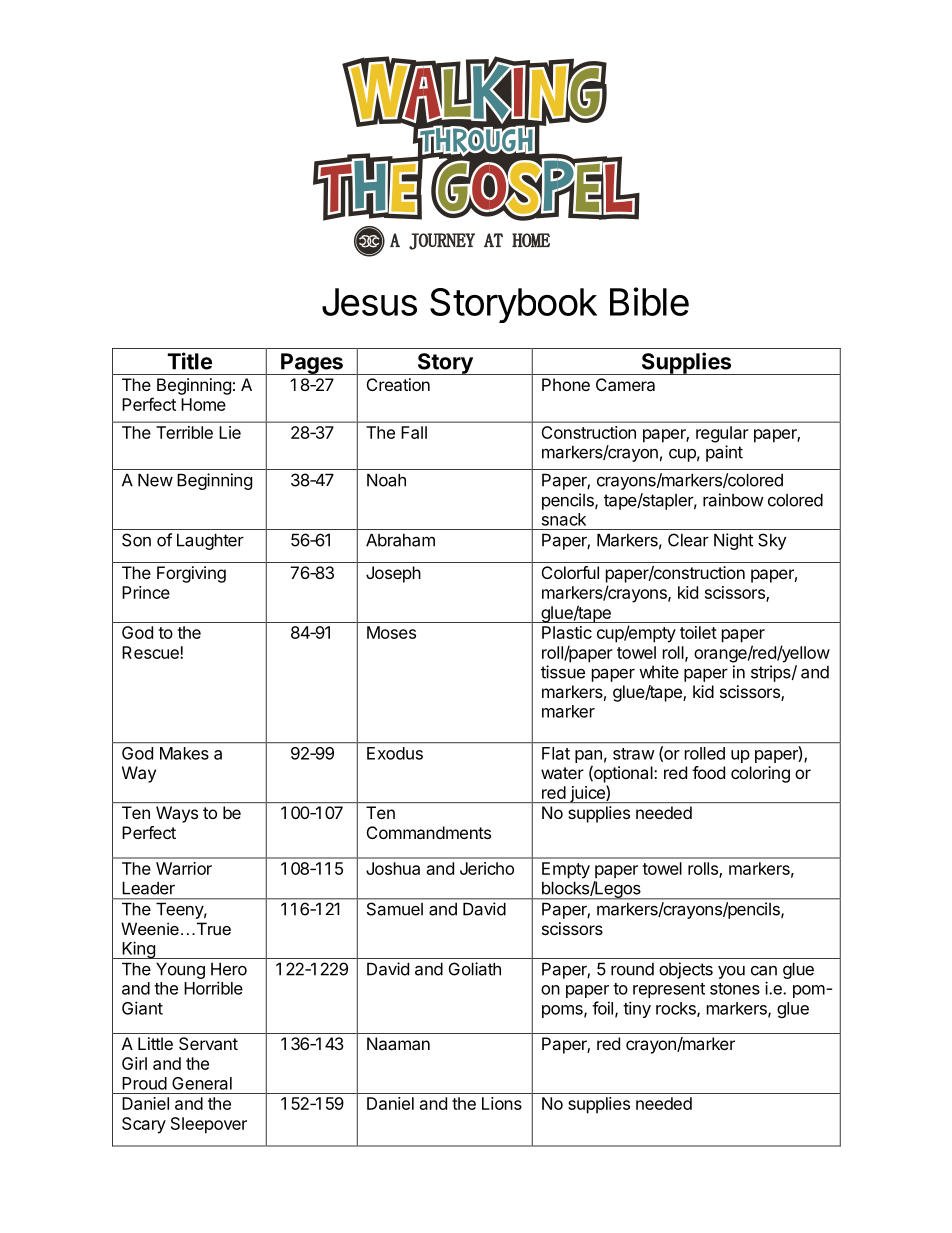  I want to click on Ways, so click(177, 814).
